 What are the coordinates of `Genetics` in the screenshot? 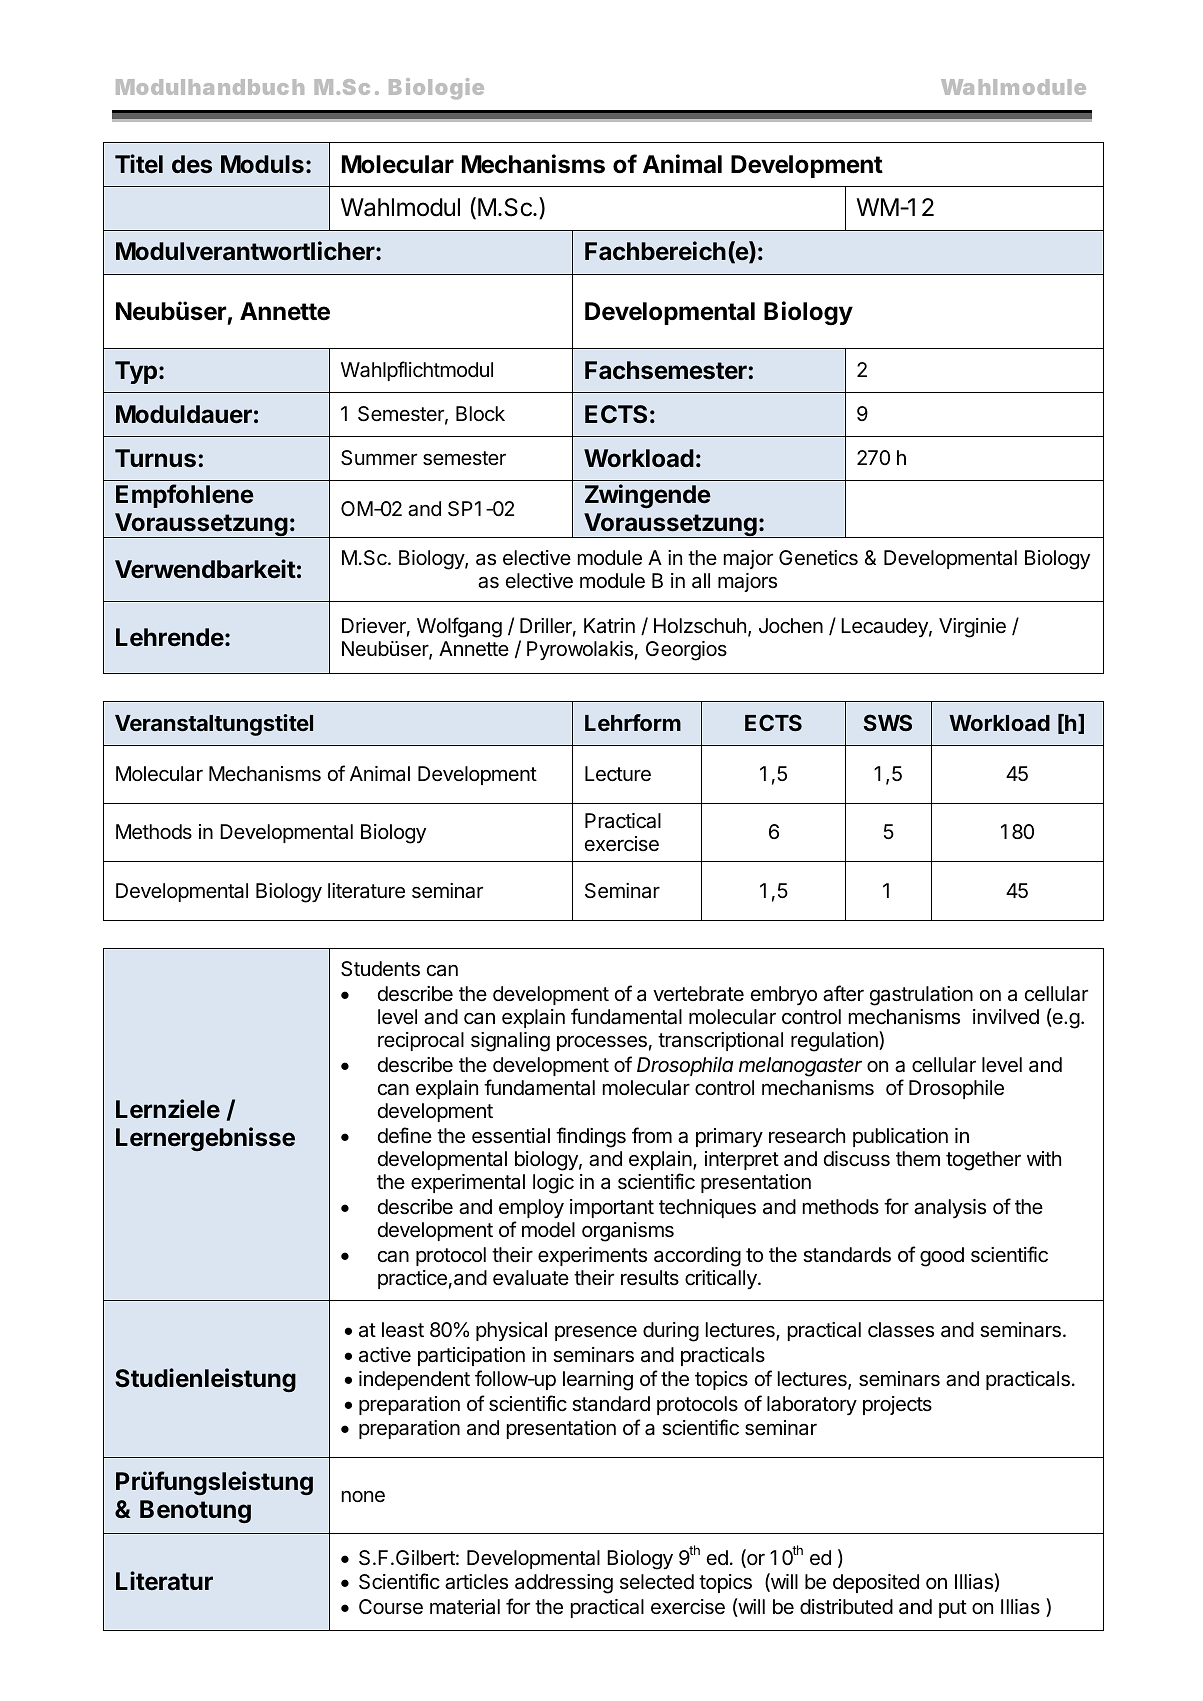 It's located at (818, 558).
